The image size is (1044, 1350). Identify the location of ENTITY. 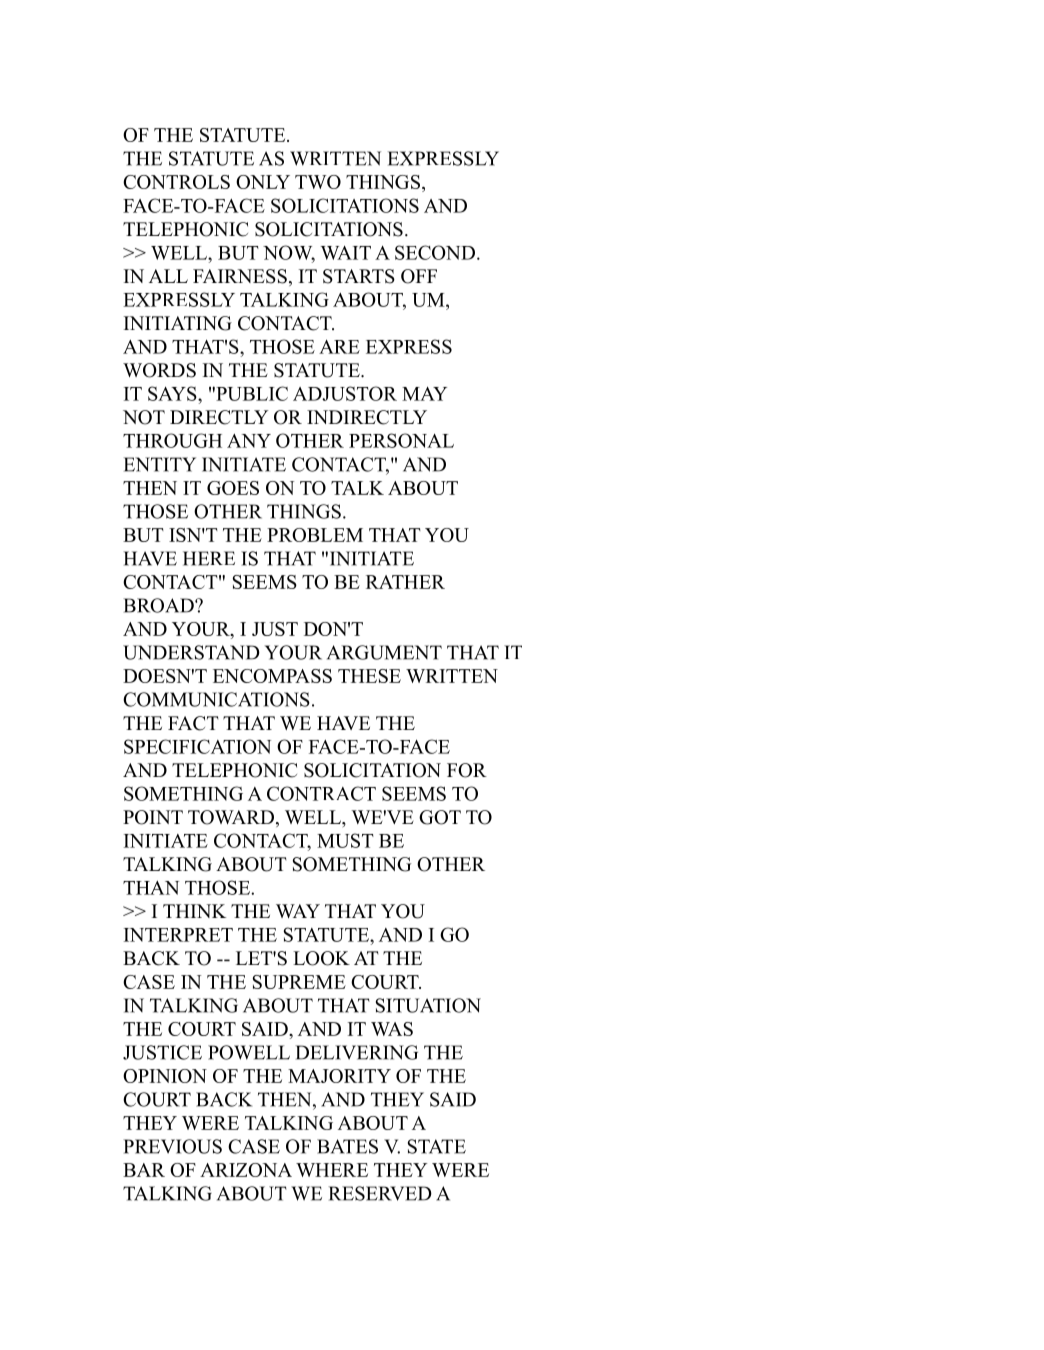
(160, 464).
